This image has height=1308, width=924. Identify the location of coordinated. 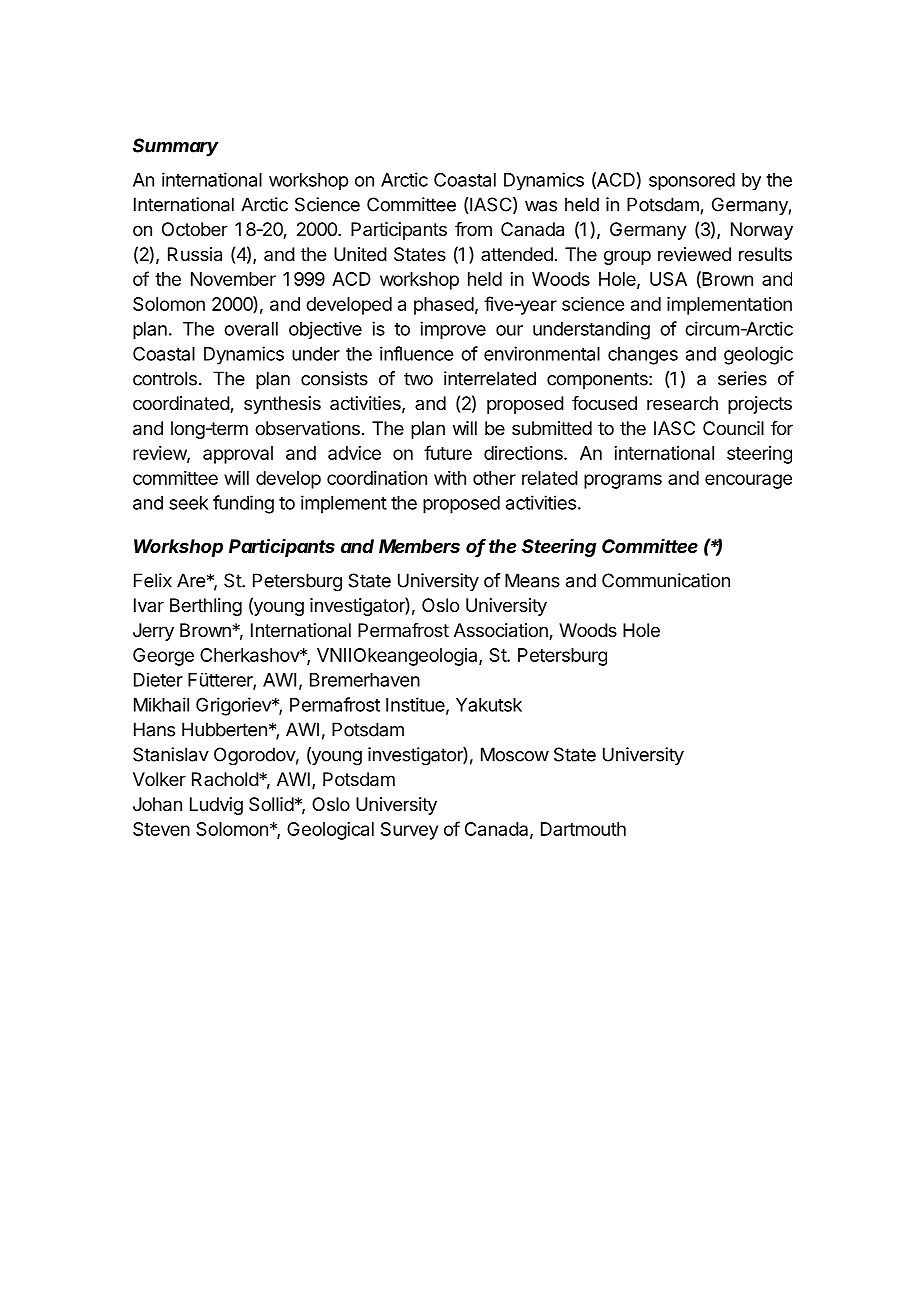
(182, 404).
